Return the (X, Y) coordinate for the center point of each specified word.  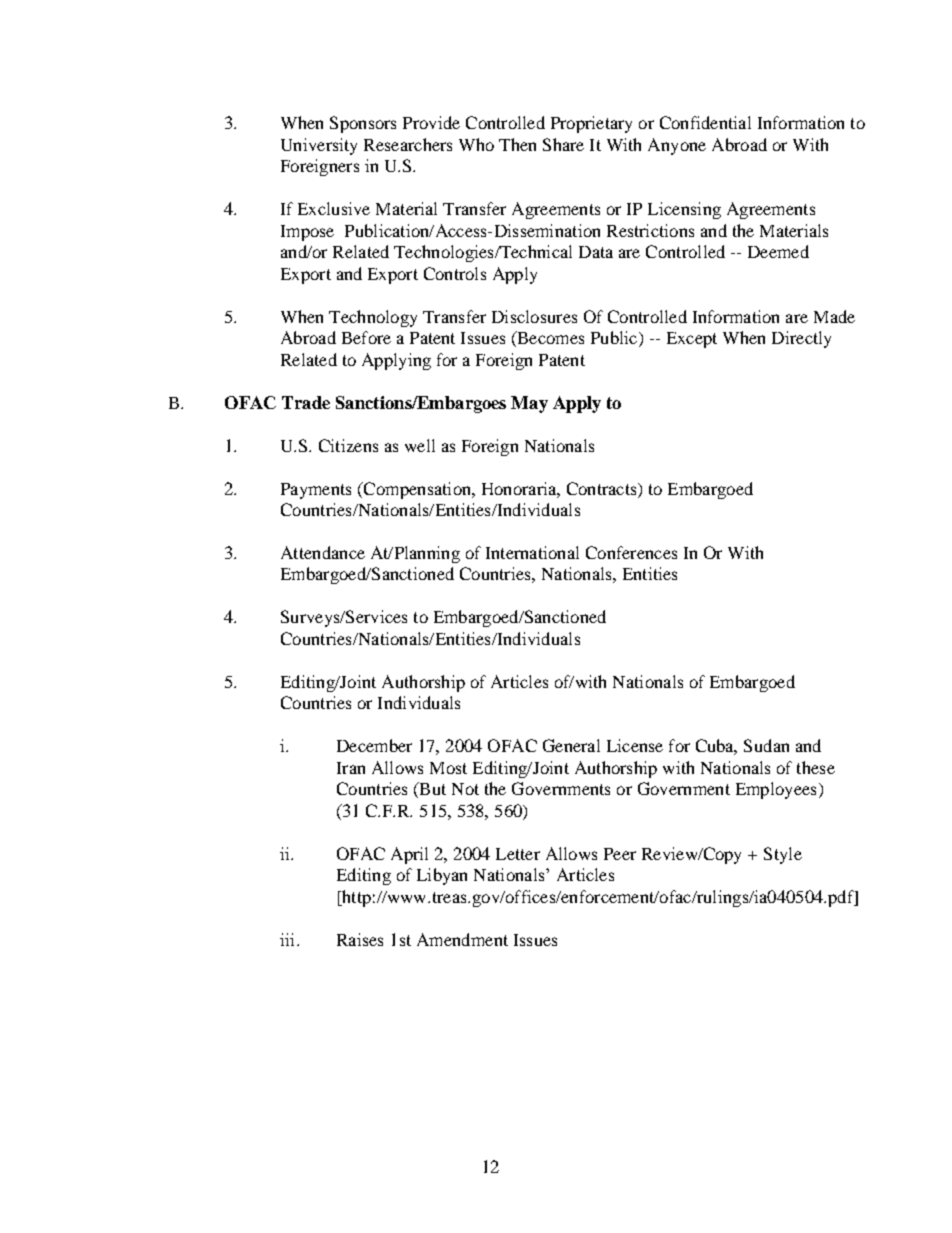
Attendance (323, 552)
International (532, 552)
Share (563, 144)
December (374, 745)
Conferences (631, 552)
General (571, 745)
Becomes (549, 339)
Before (366, 337)
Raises (360, 939)
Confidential (705, 122)
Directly (801, 339)
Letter (518, 854)
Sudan (766, 745)
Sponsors (363, 124)
